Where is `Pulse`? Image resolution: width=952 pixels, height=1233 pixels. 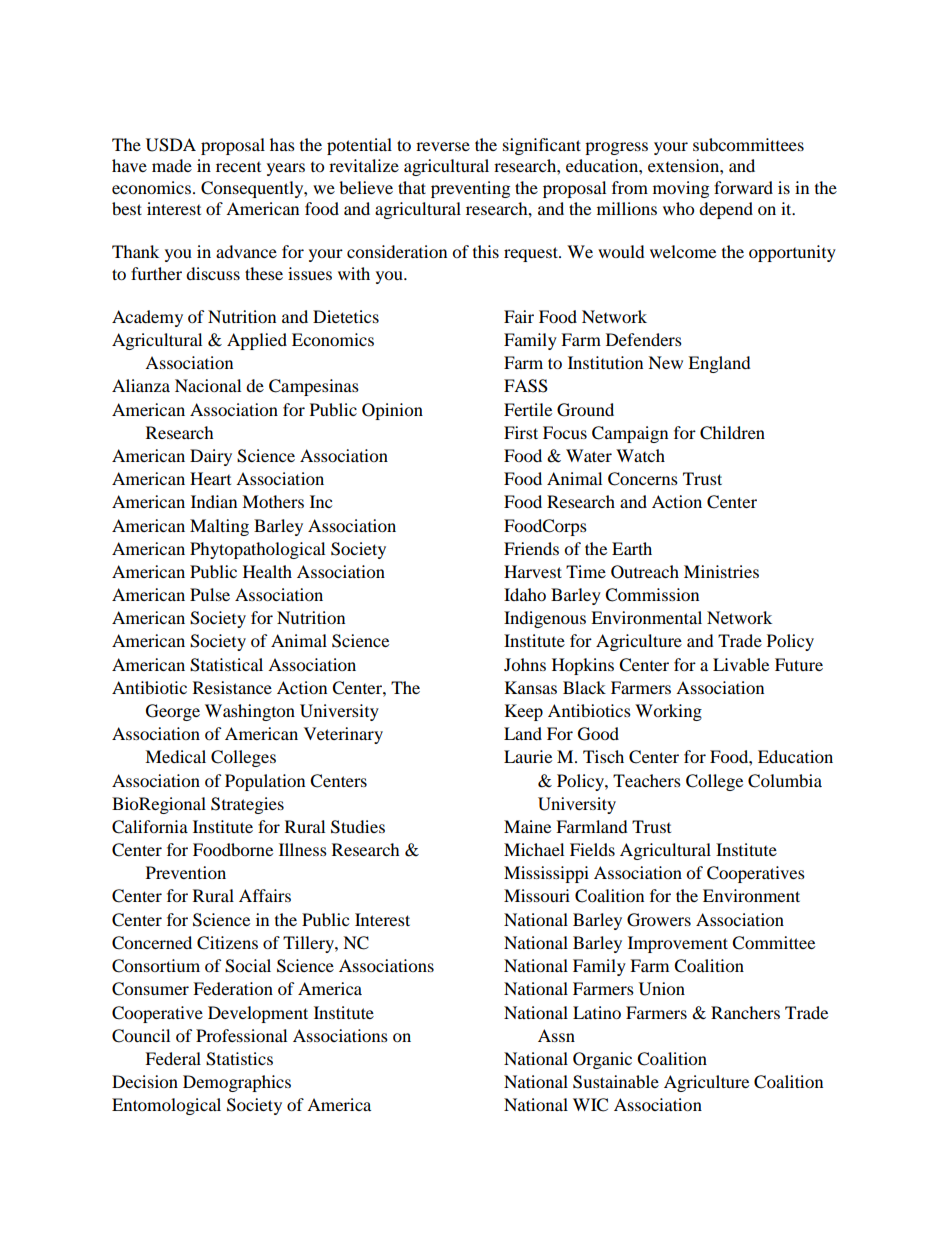 Pulse is located at coordinates (210, 594).
